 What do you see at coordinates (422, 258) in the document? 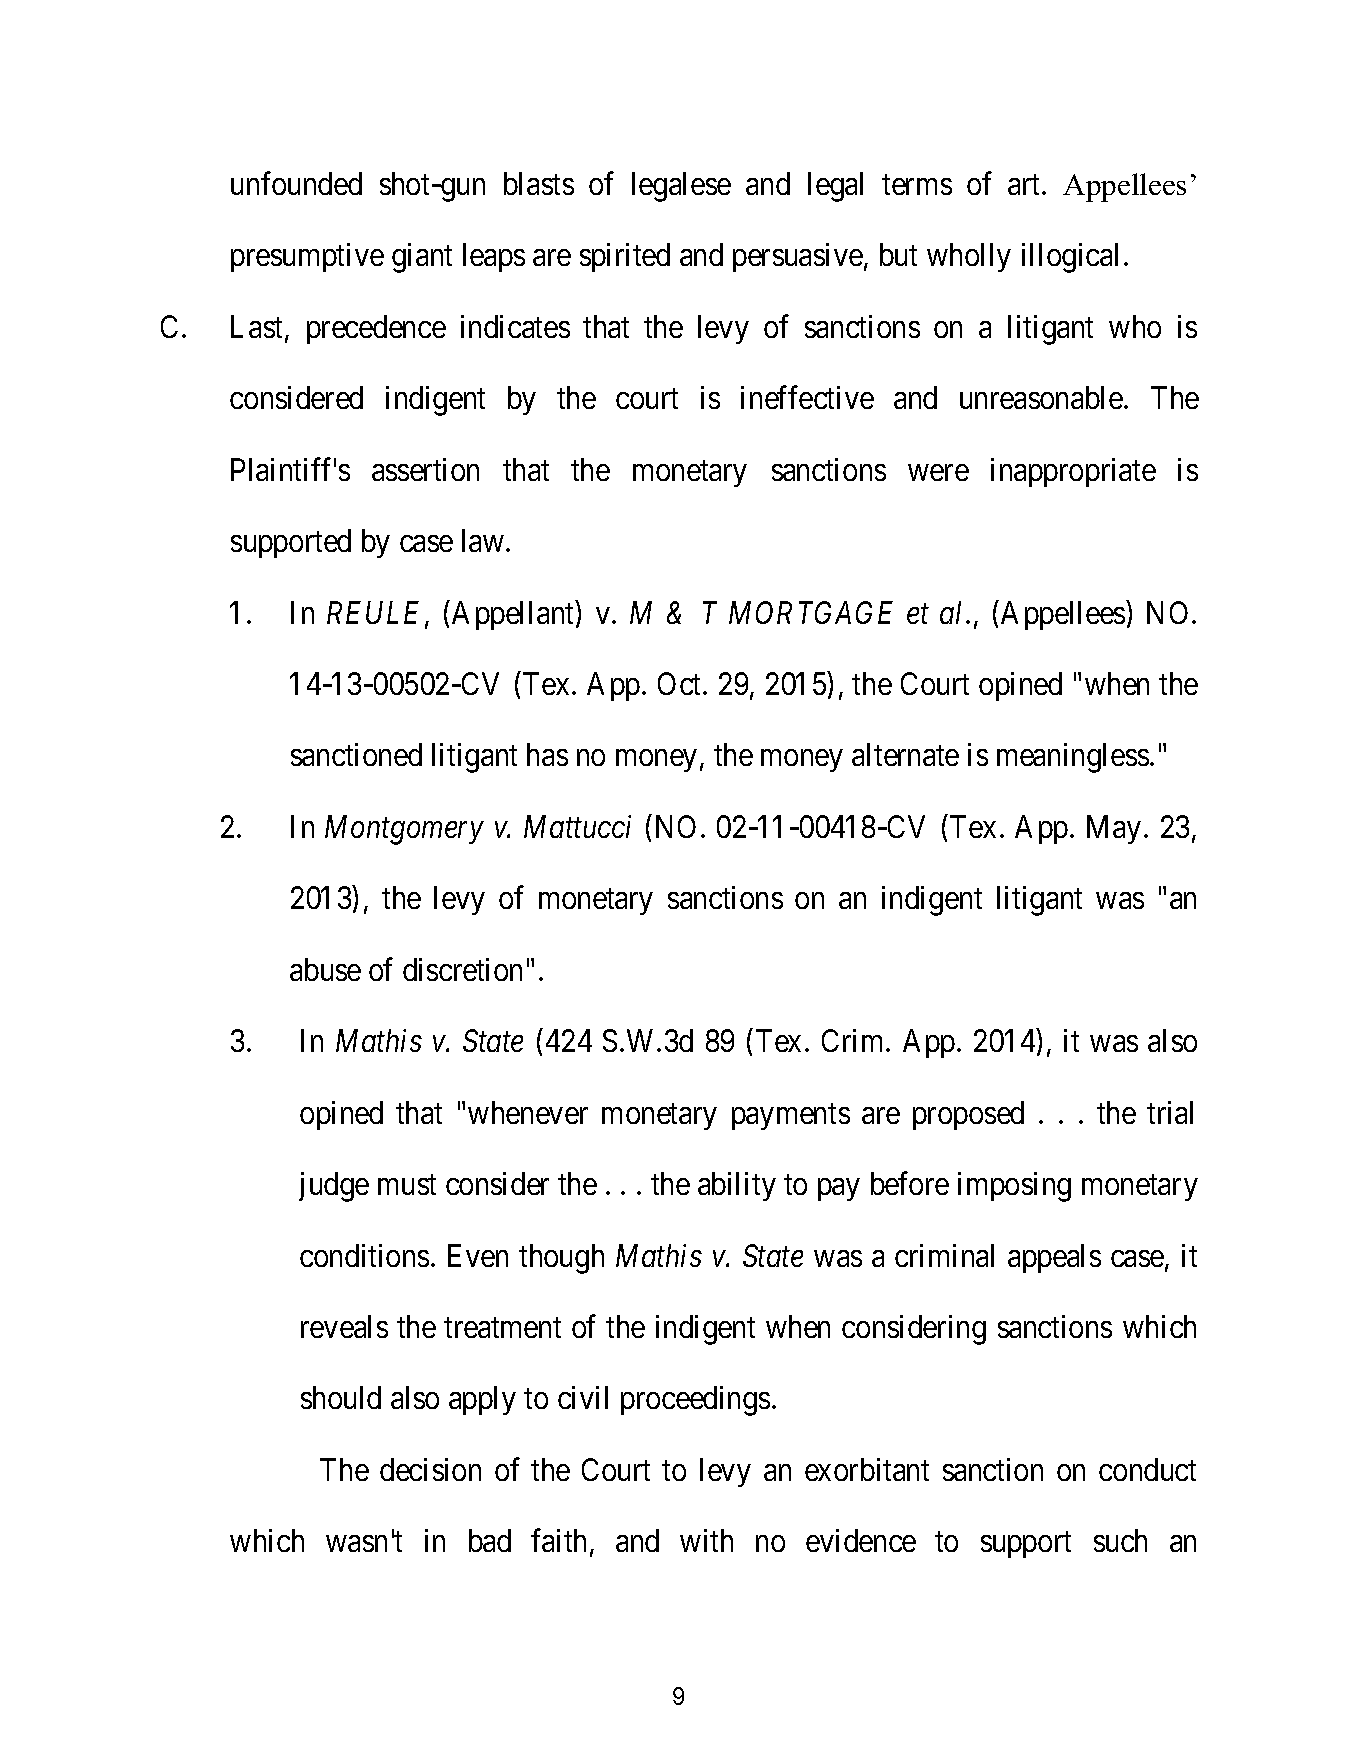
I see `giant` at bounding box center [422, 258].
